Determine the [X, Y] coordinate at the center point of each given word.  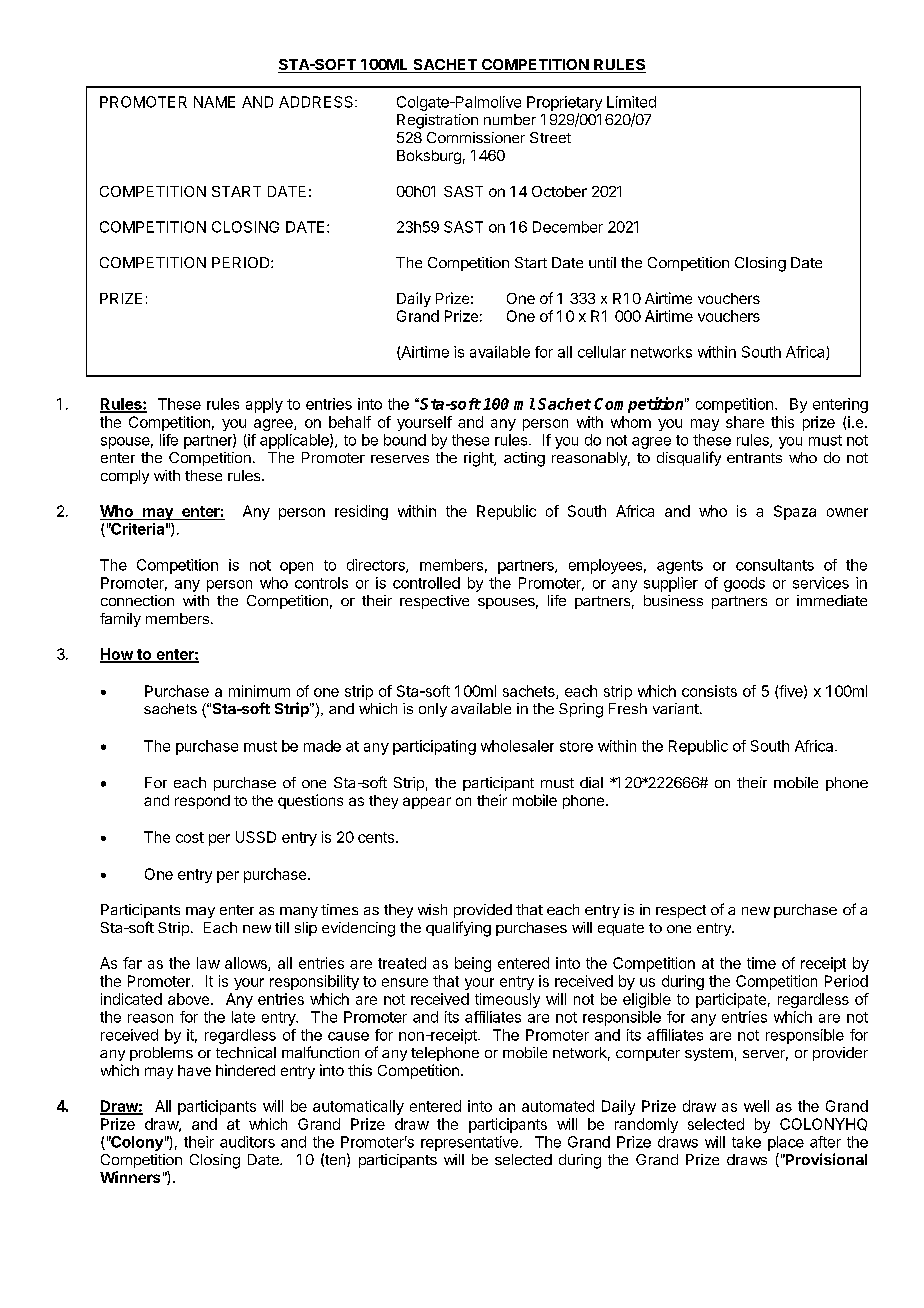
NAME [214, 102]
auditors [247, 1142]
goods [744, 584]
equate [621, 929]
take [746, 1142]
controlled [426, 583]
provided [483, 911]
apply [264, 405]
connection [137, 600]
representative [469, 1143]
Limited [631, 102]
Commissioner [476, 137]
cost [190, 837]
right [479, 459]
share [745, 422]
